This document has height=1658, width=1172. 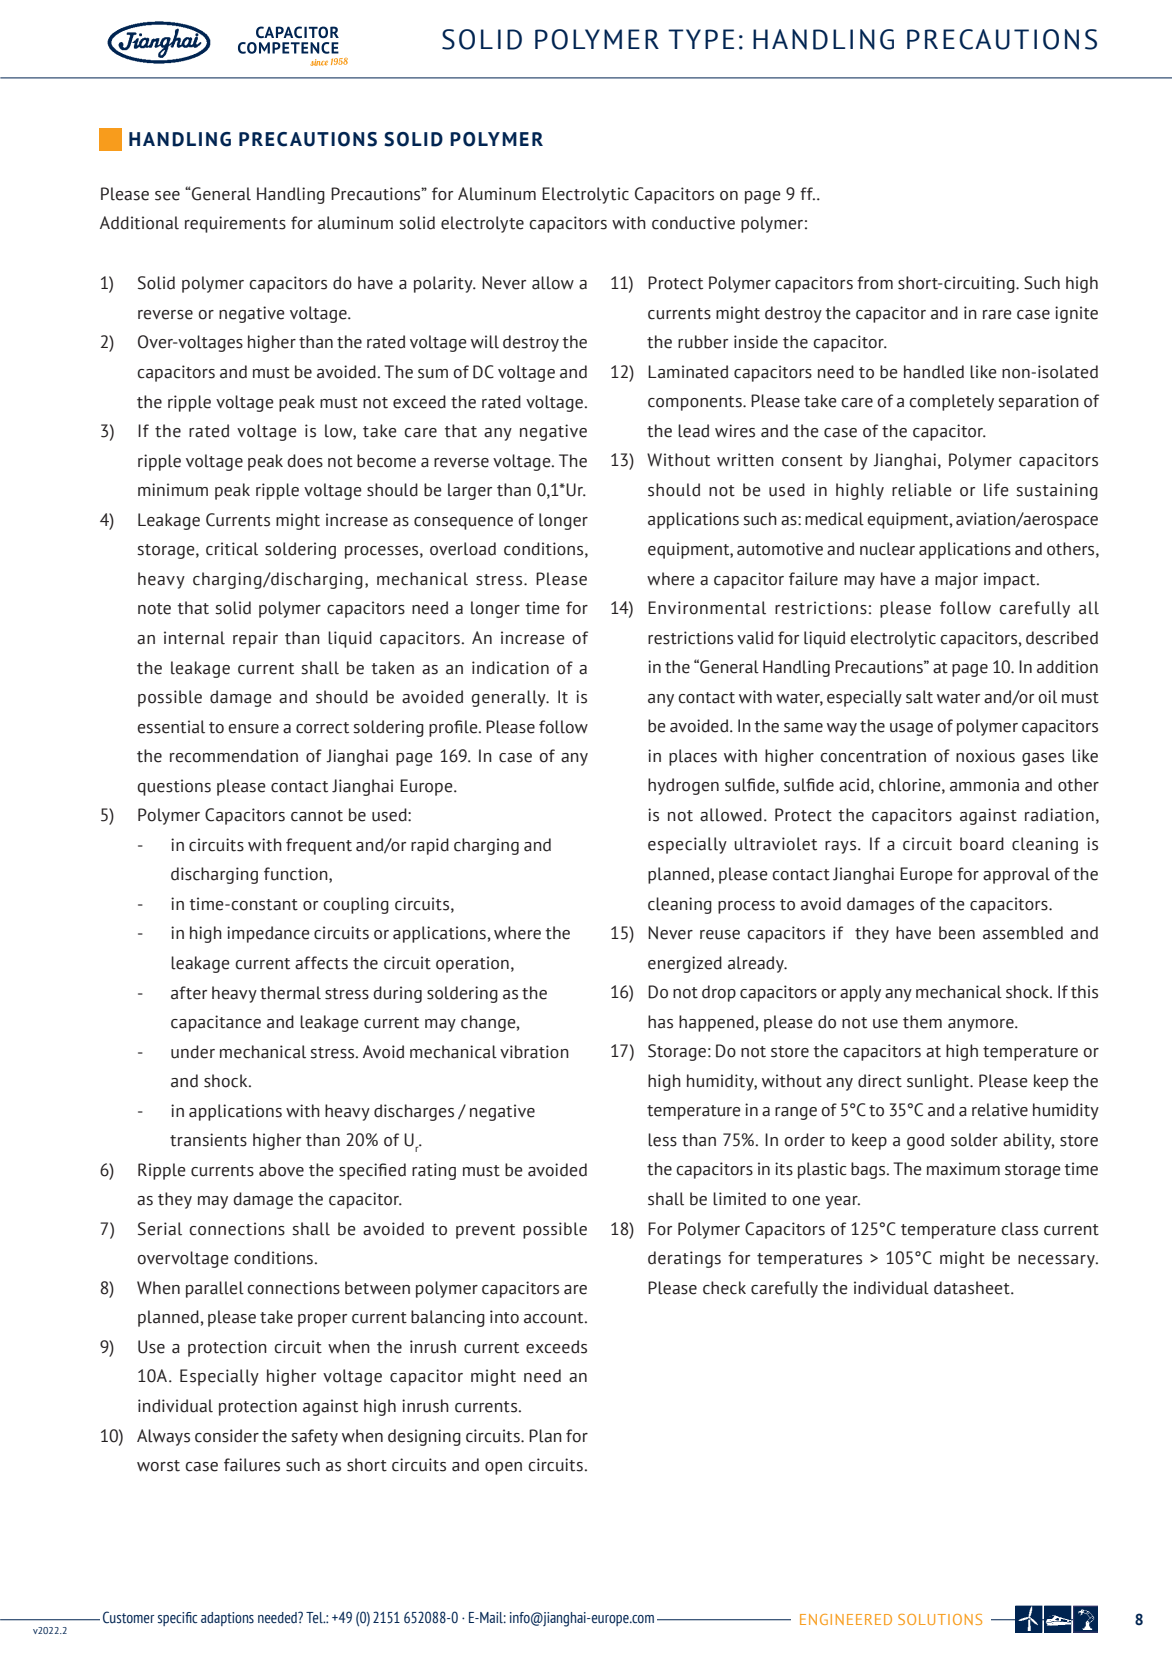 What do you see at coordinates (227, 1619) in the document?
I see `adaptions` at bounding box center [227, 1619].
